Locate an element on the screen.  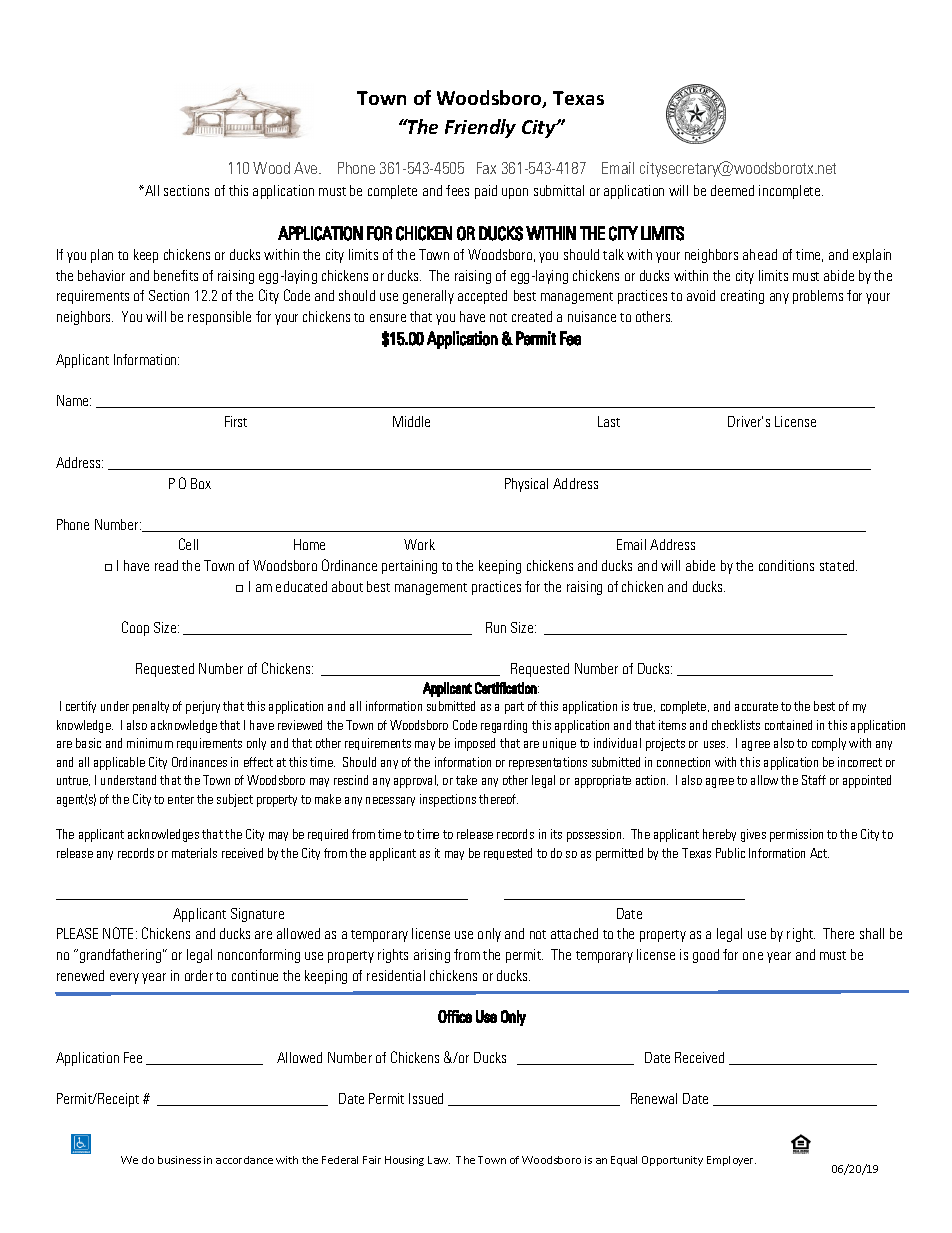
Fax is located at coordinates (486, 168).
